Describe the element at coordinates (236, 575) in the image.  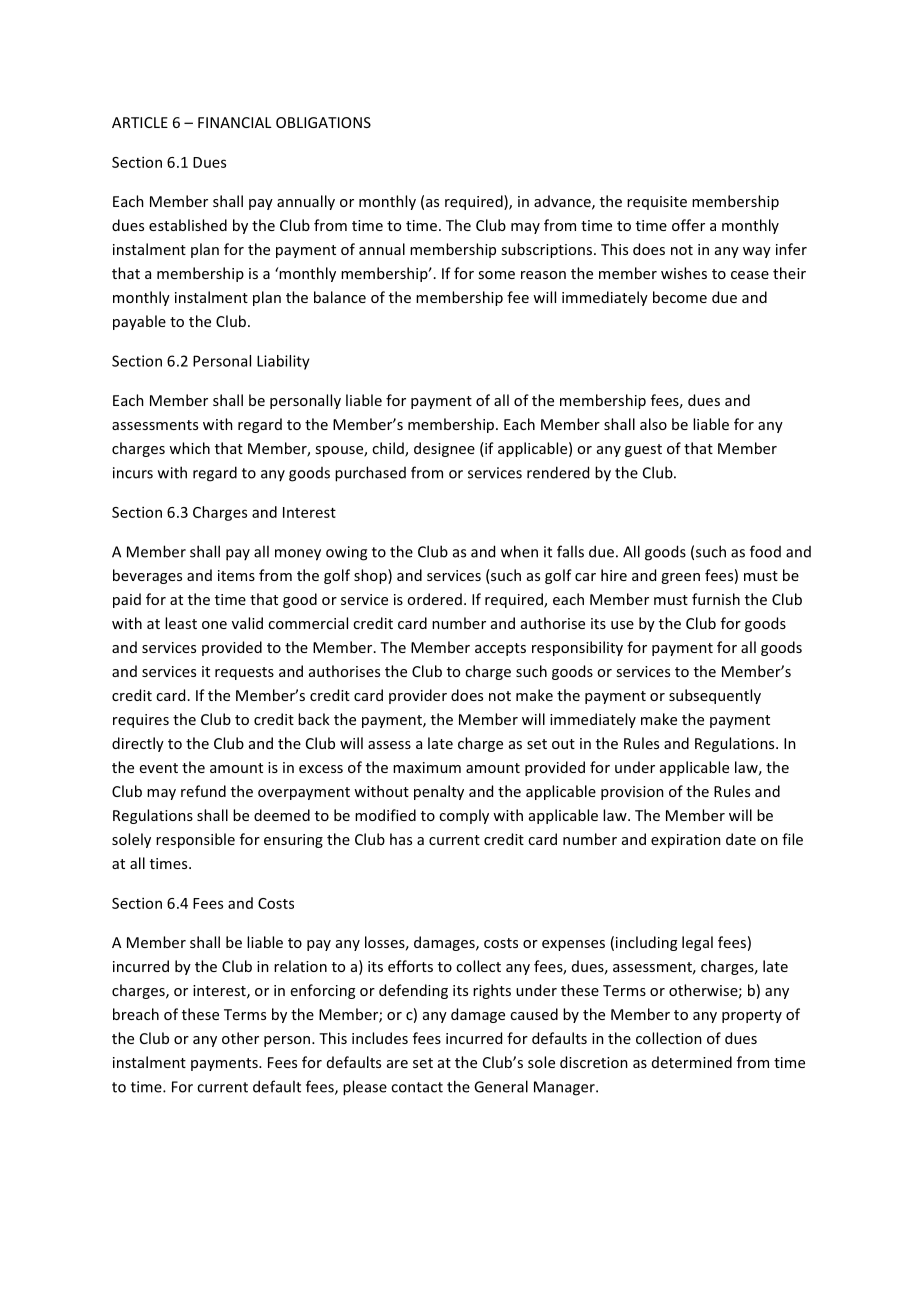
I see `items` at that location.
